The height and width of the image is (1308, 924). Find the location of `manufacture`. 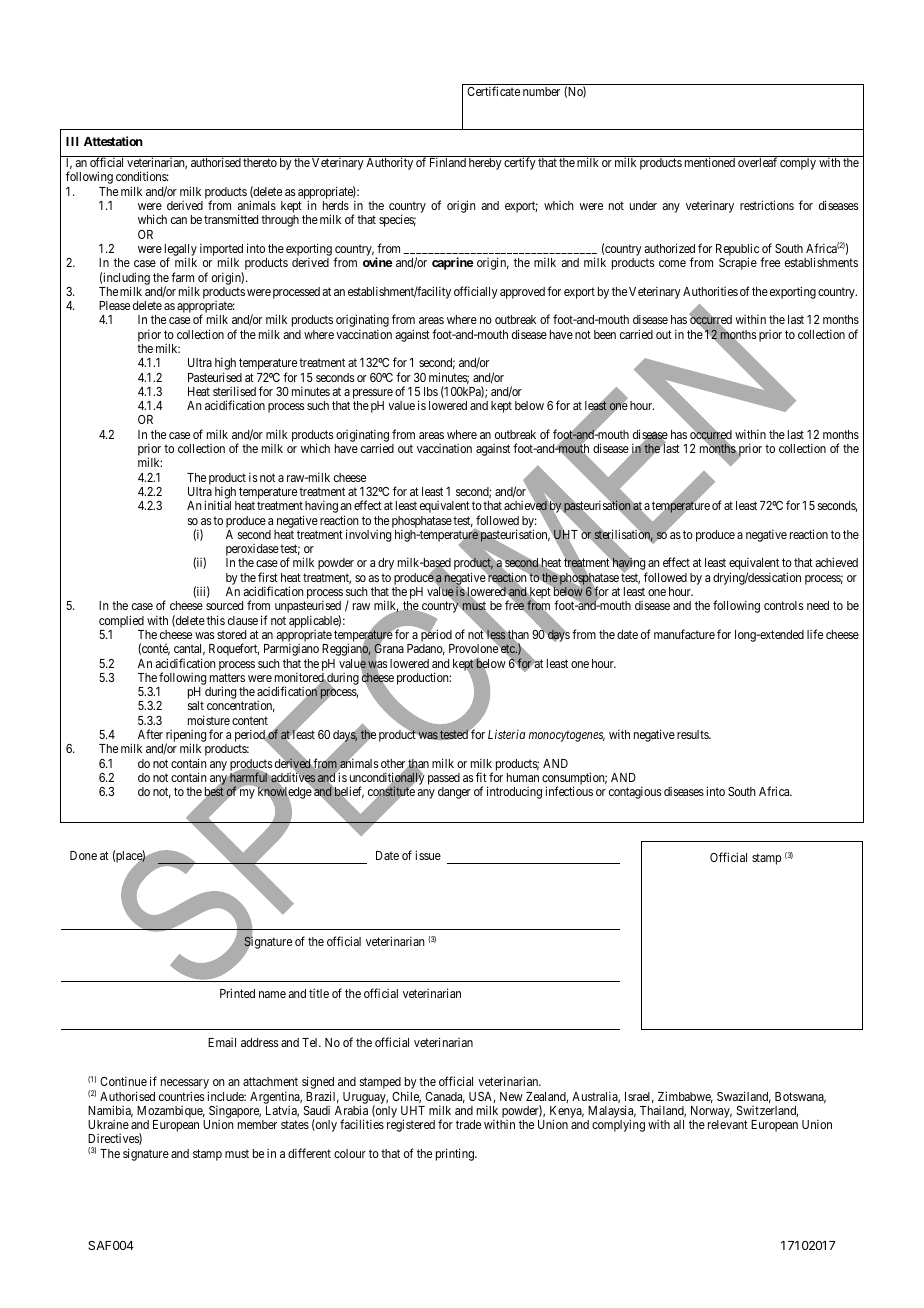

manufacture is located at coordinates (684, 634).
